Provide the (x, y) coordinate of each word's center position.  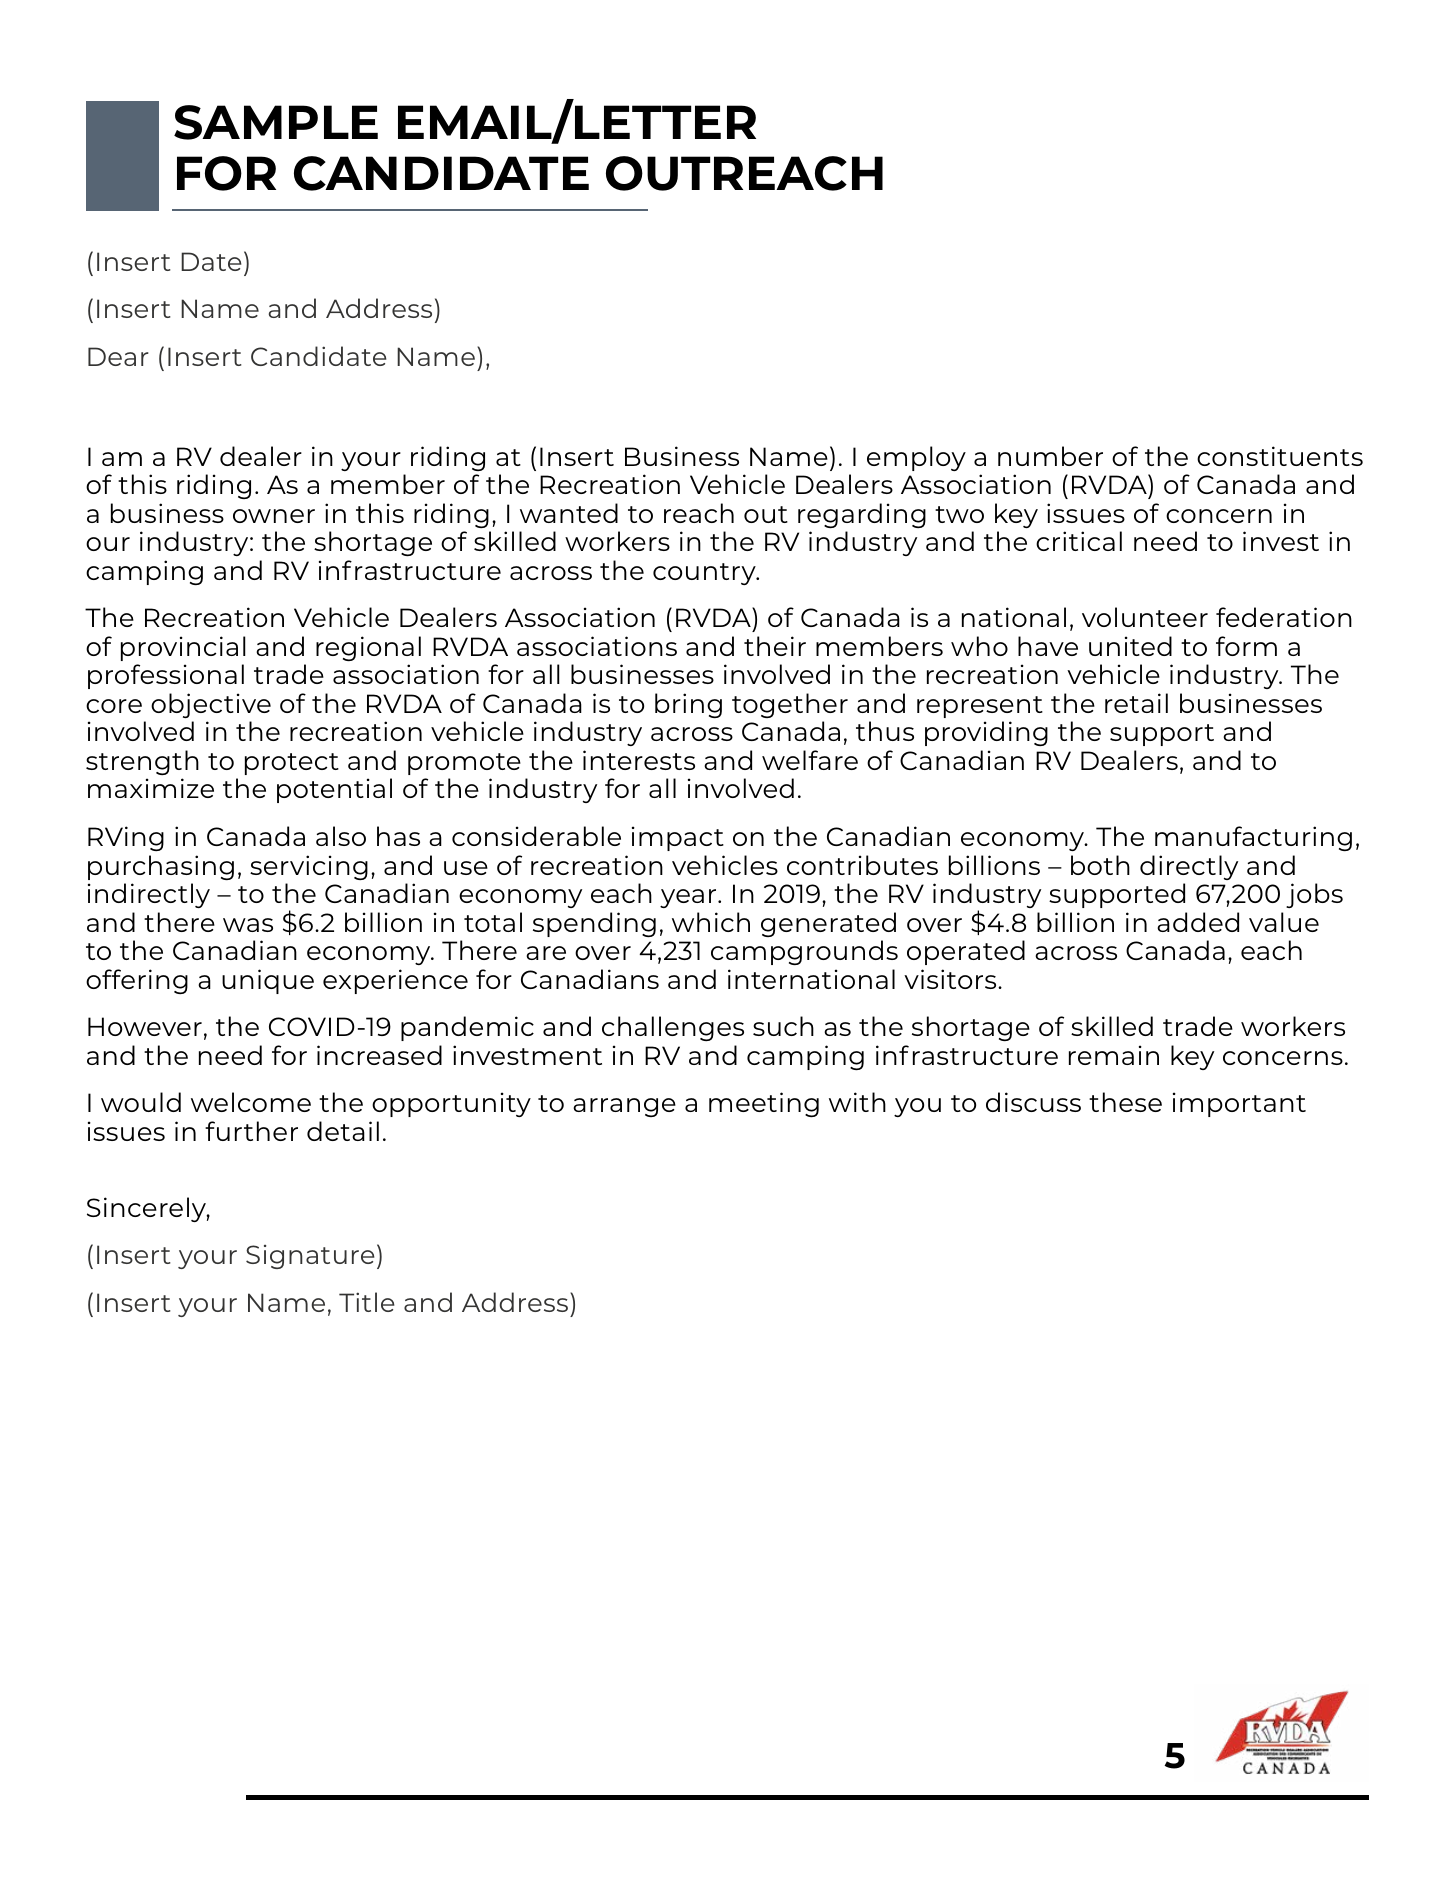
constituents (1280, 456)
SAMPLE (276, 122)
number (1050, 456)
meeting (764, 1104)
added (1198, 922)
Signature (310, 1257)
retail (1136, 703)
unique (268, 981)
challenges (673, 1028)
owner (274, 516)
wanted (569, 513)
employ (916, 458)
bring (688, 705)
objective (211, 705)
